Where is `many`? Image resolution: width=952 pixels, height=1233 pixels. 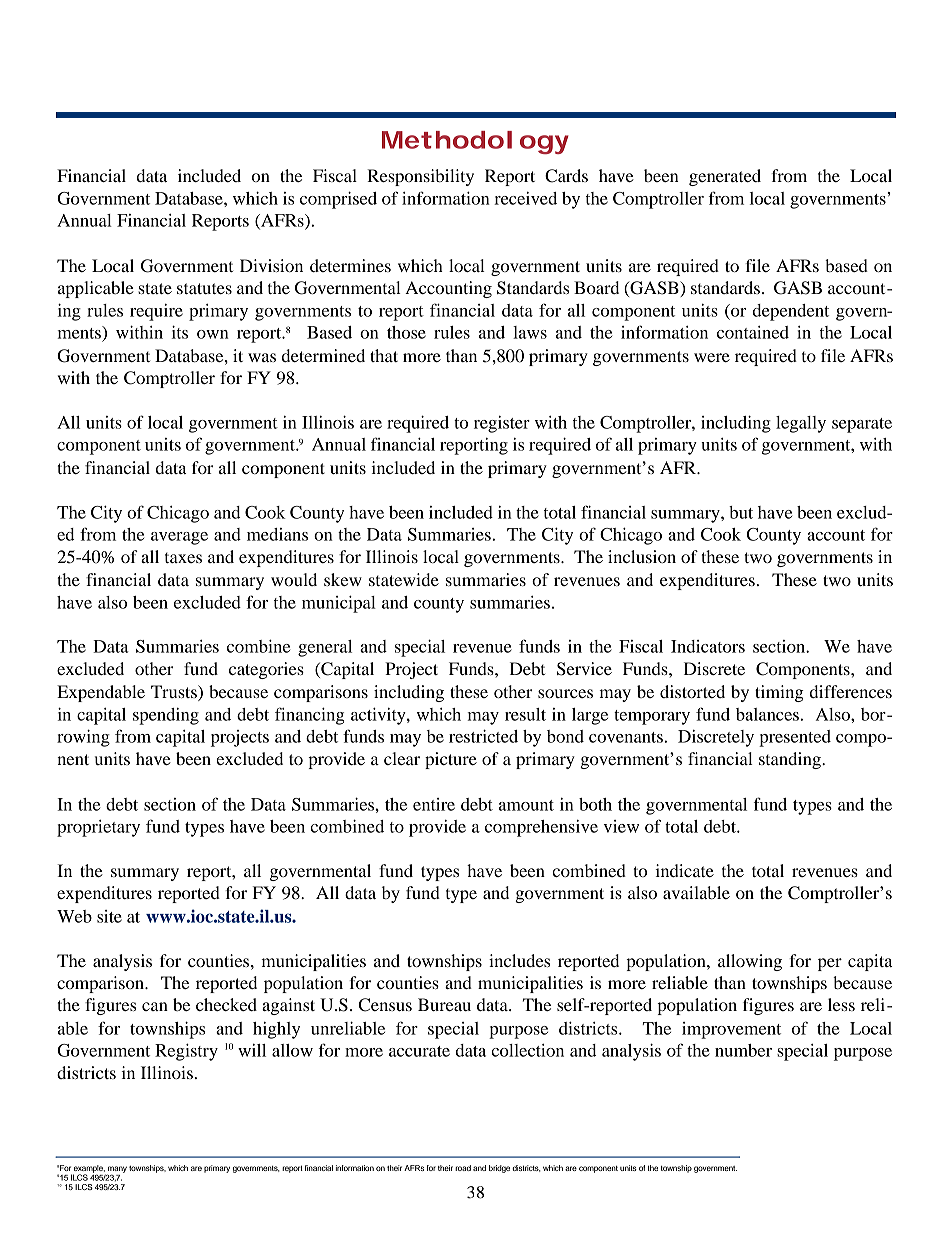
many is located at coordinates (117, 1170).
